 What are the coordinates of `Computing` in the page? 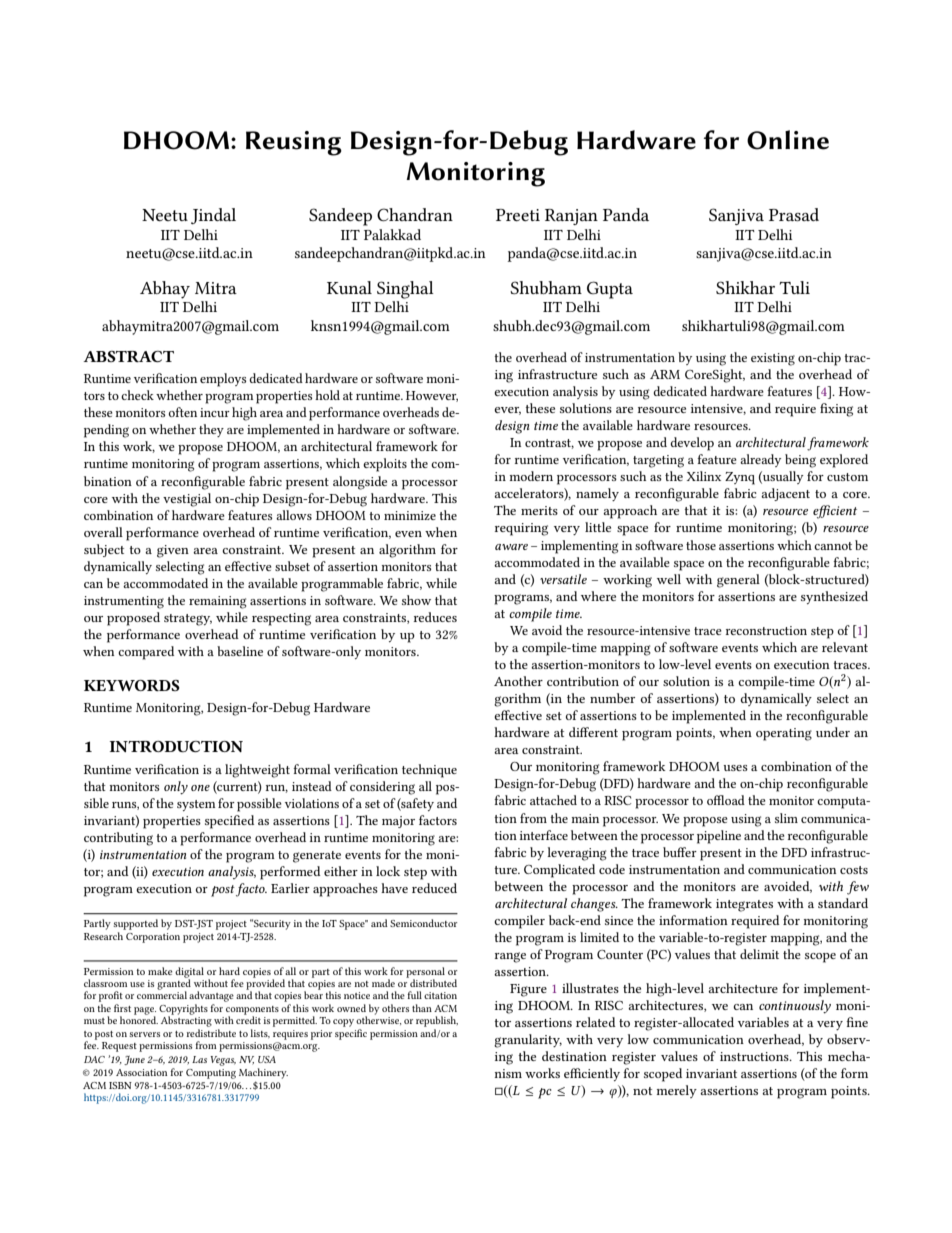 It's located at (211, 1074).
